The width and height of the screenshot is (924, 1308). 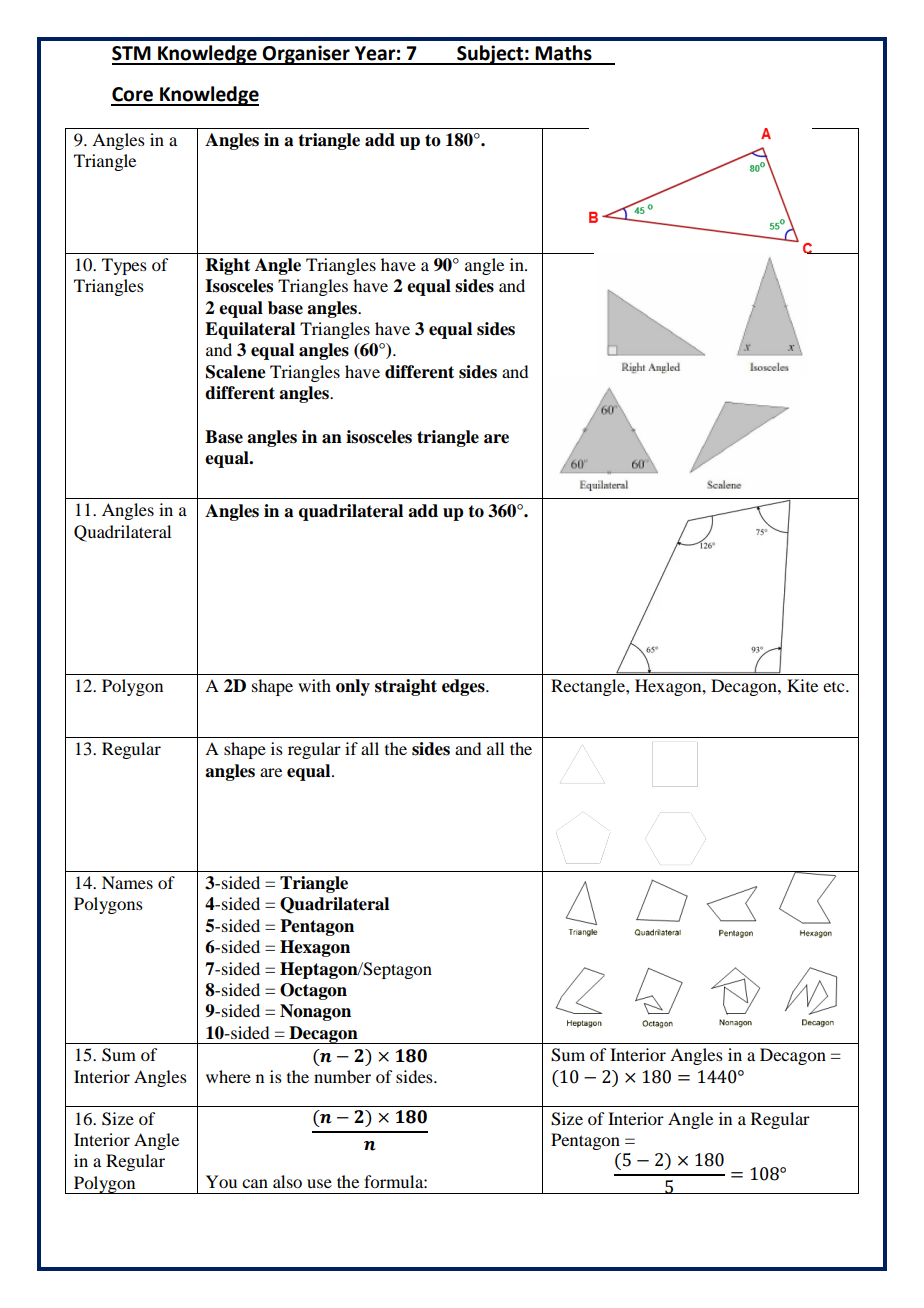 I want to click on You, so click(x=221, y=1181).
